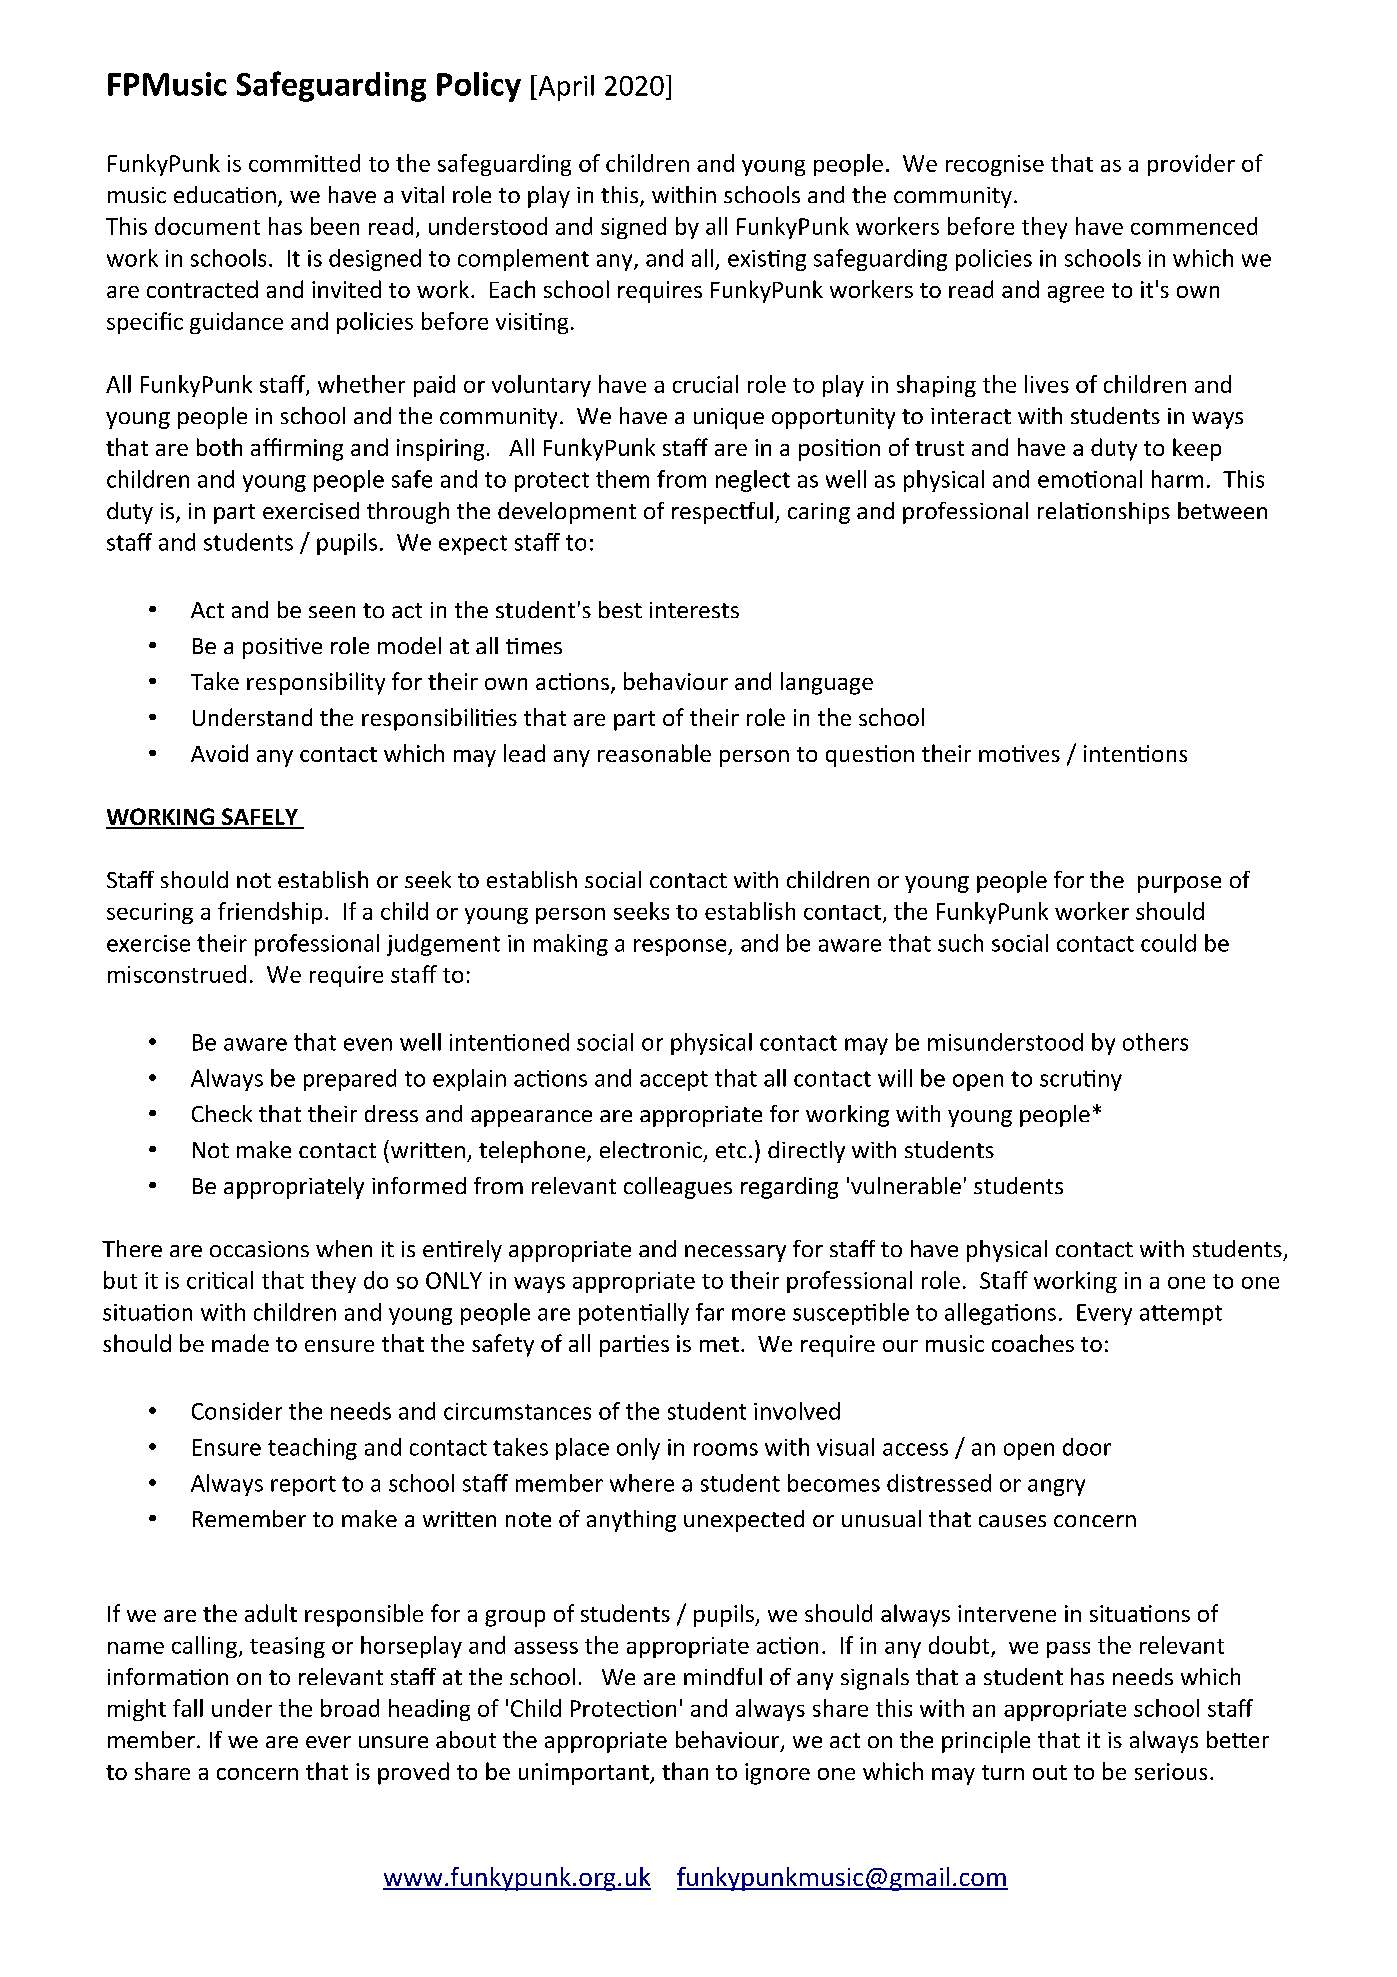 The width and height of the page is (1397, 1977). What do you see at coordinates (1191, 165) in the page?
I see `provider` at bounding box center [1191, 165].
